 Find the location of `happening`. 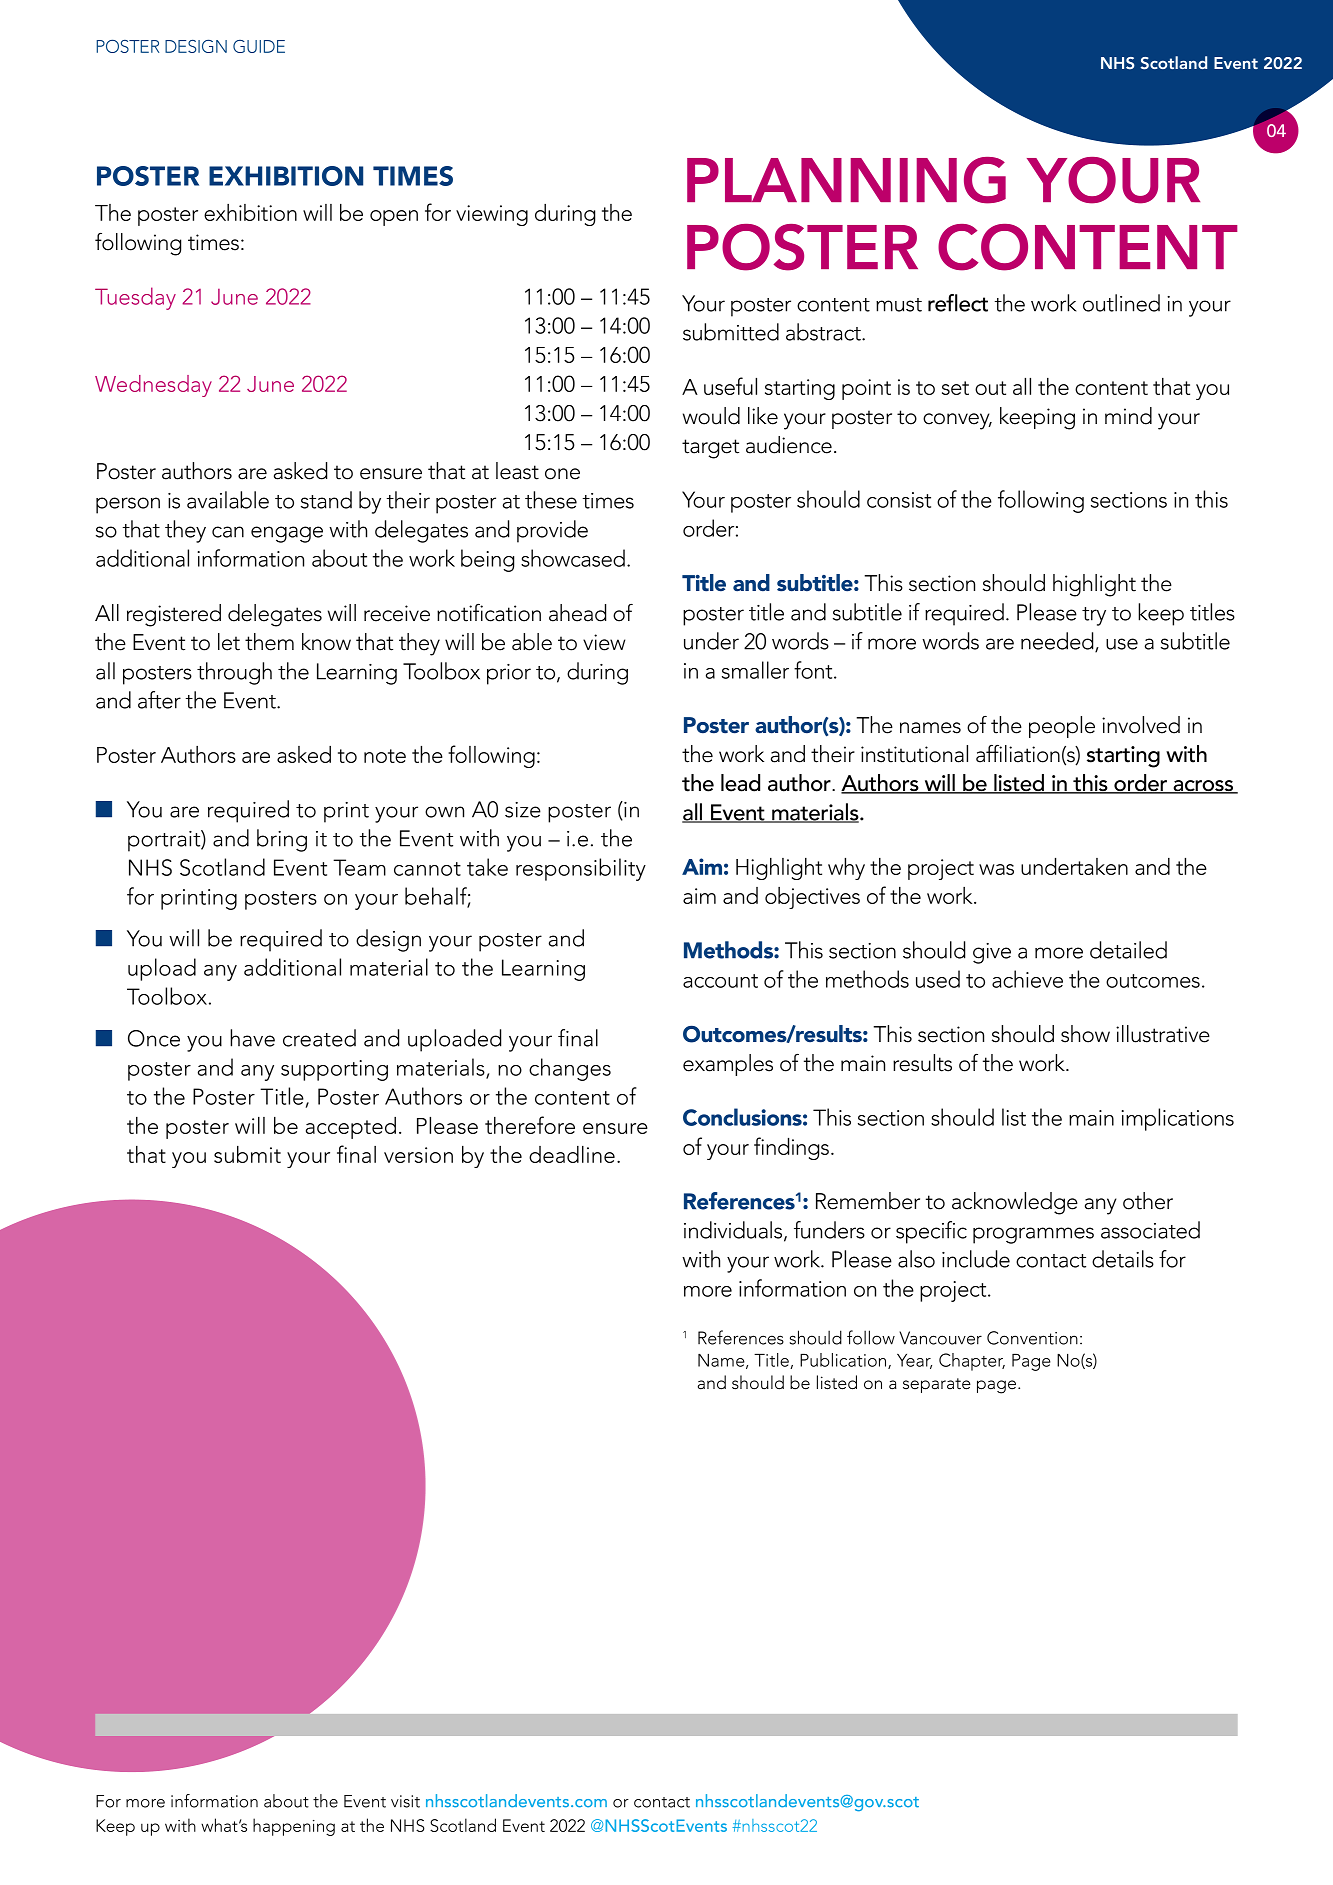

happening is located at coordinates (294, 1827).
